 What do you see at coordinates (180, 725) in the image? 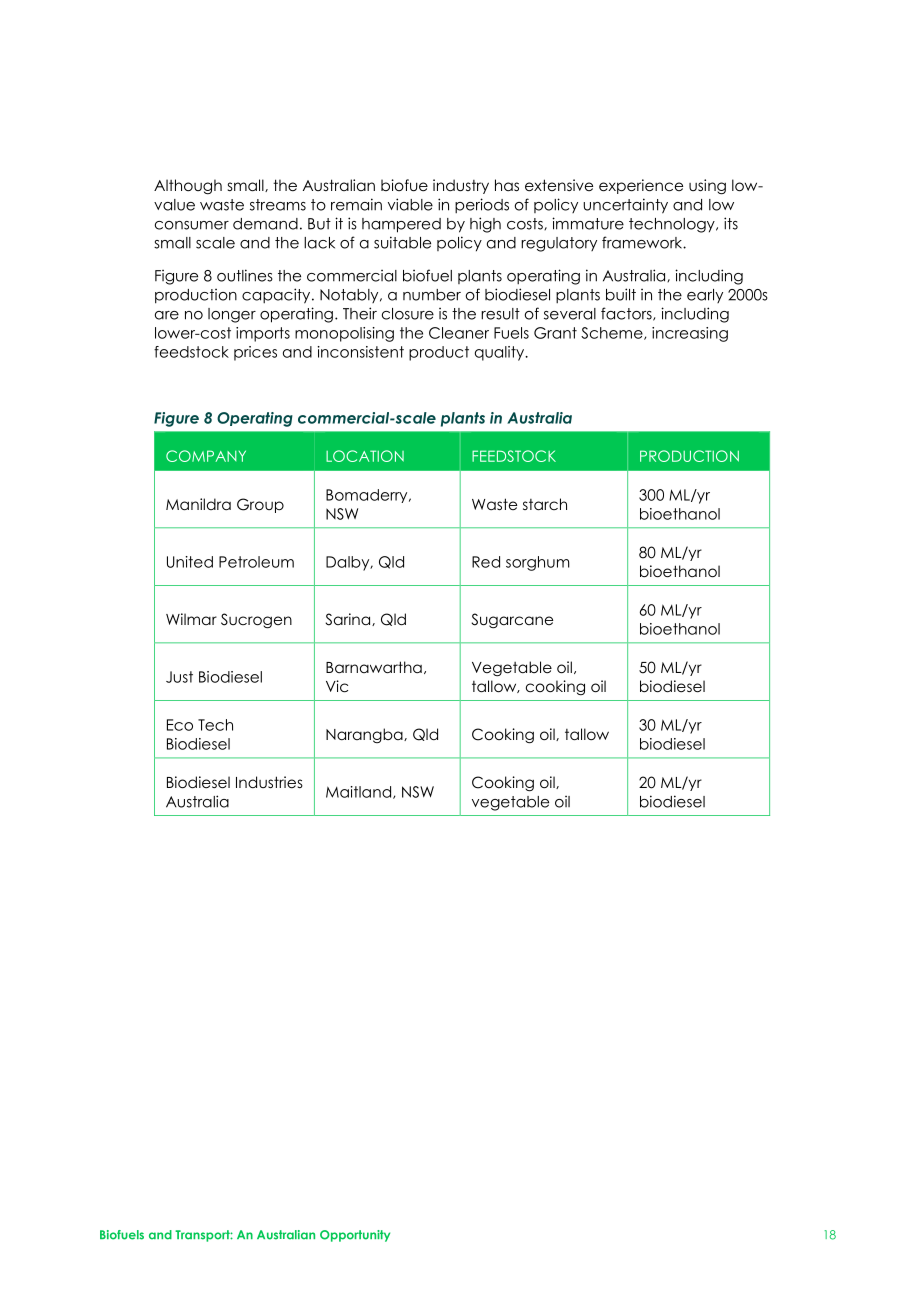
I see `Eco` at bounding box center [180, 725].
